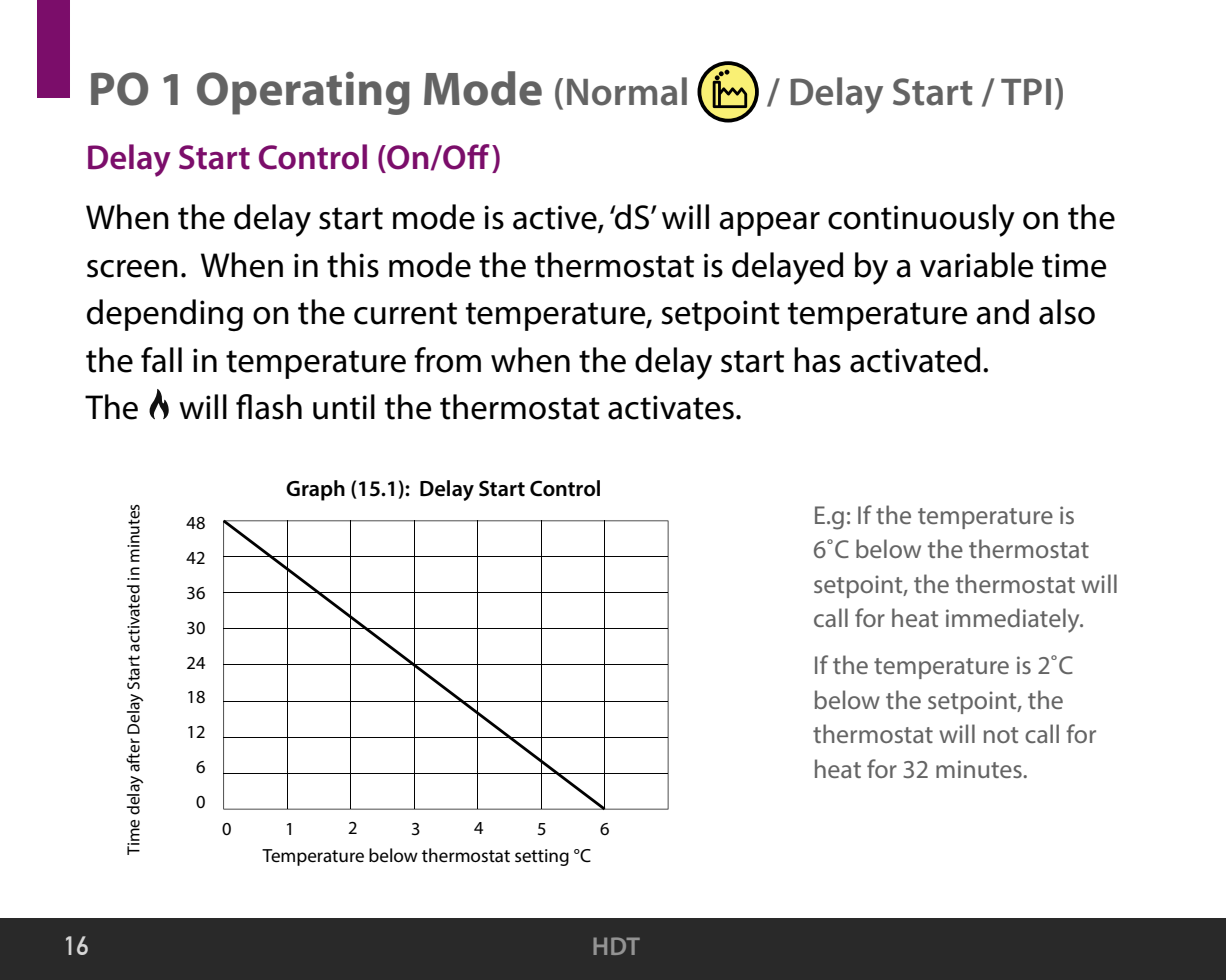  Describe the element at coordinates (1001, 735) in the document. I see `not` at that location.
